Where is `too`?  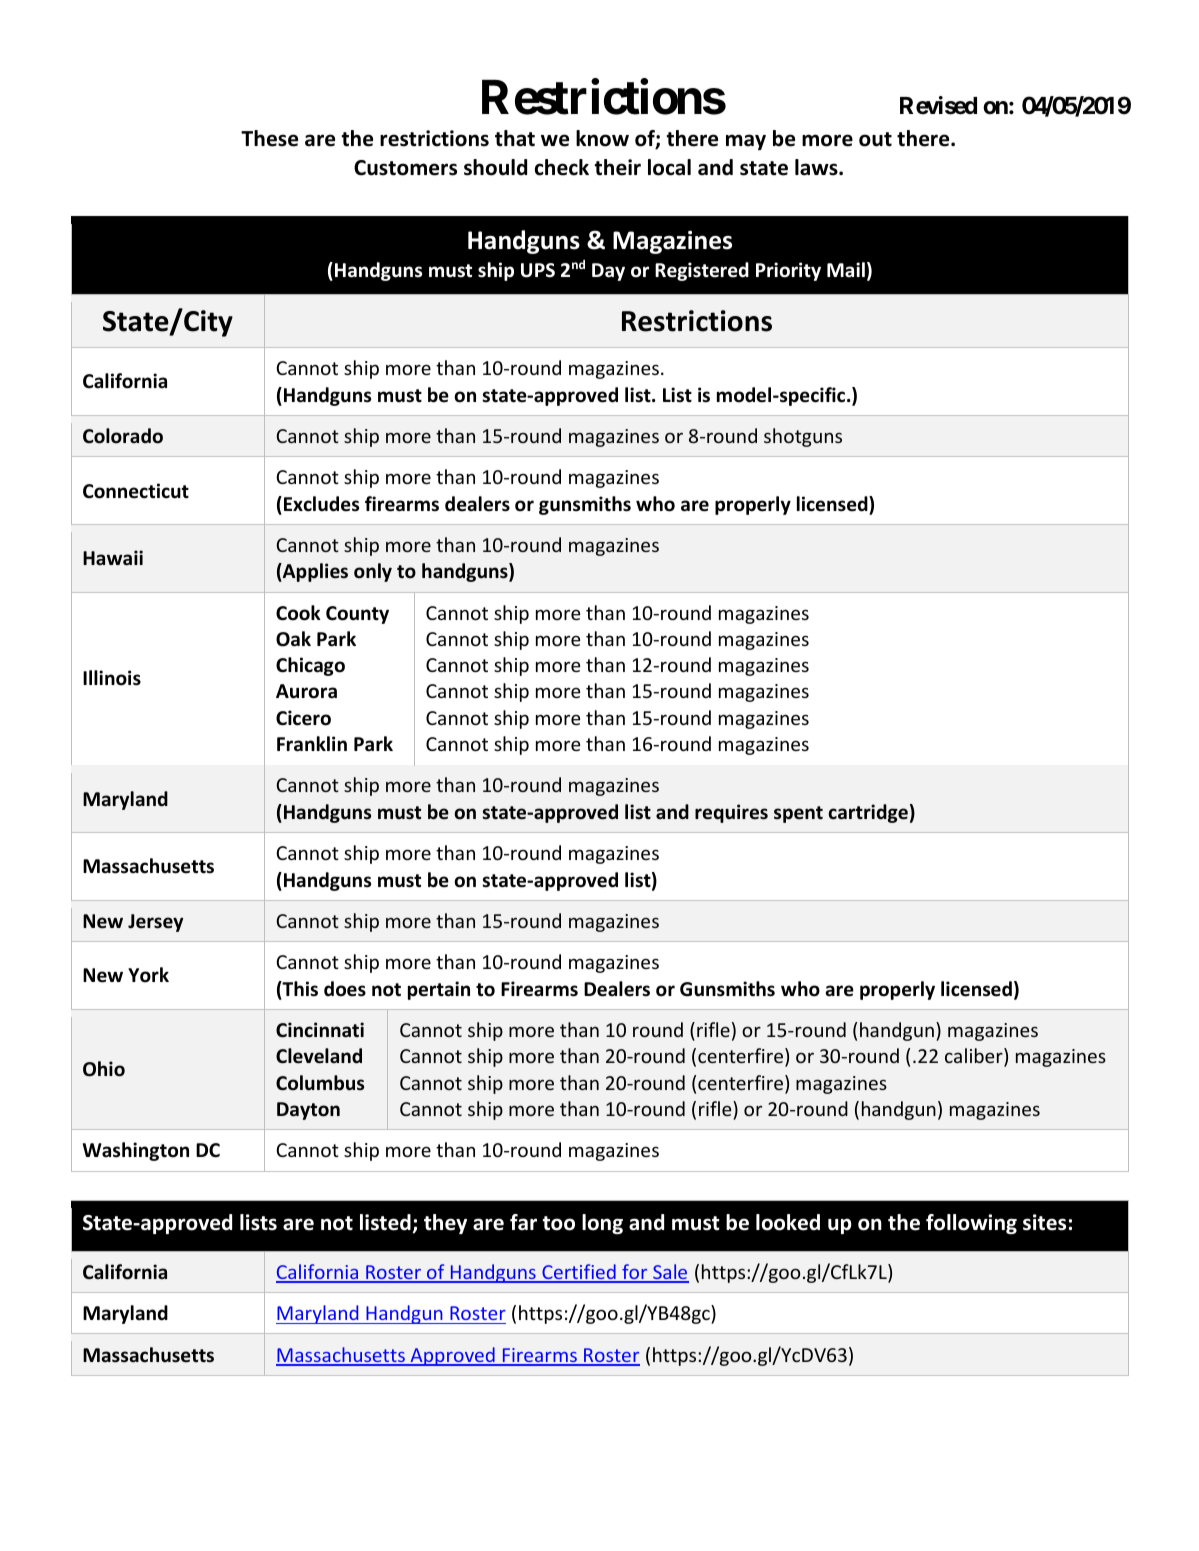 too is located at coordinates (558, 1223).
